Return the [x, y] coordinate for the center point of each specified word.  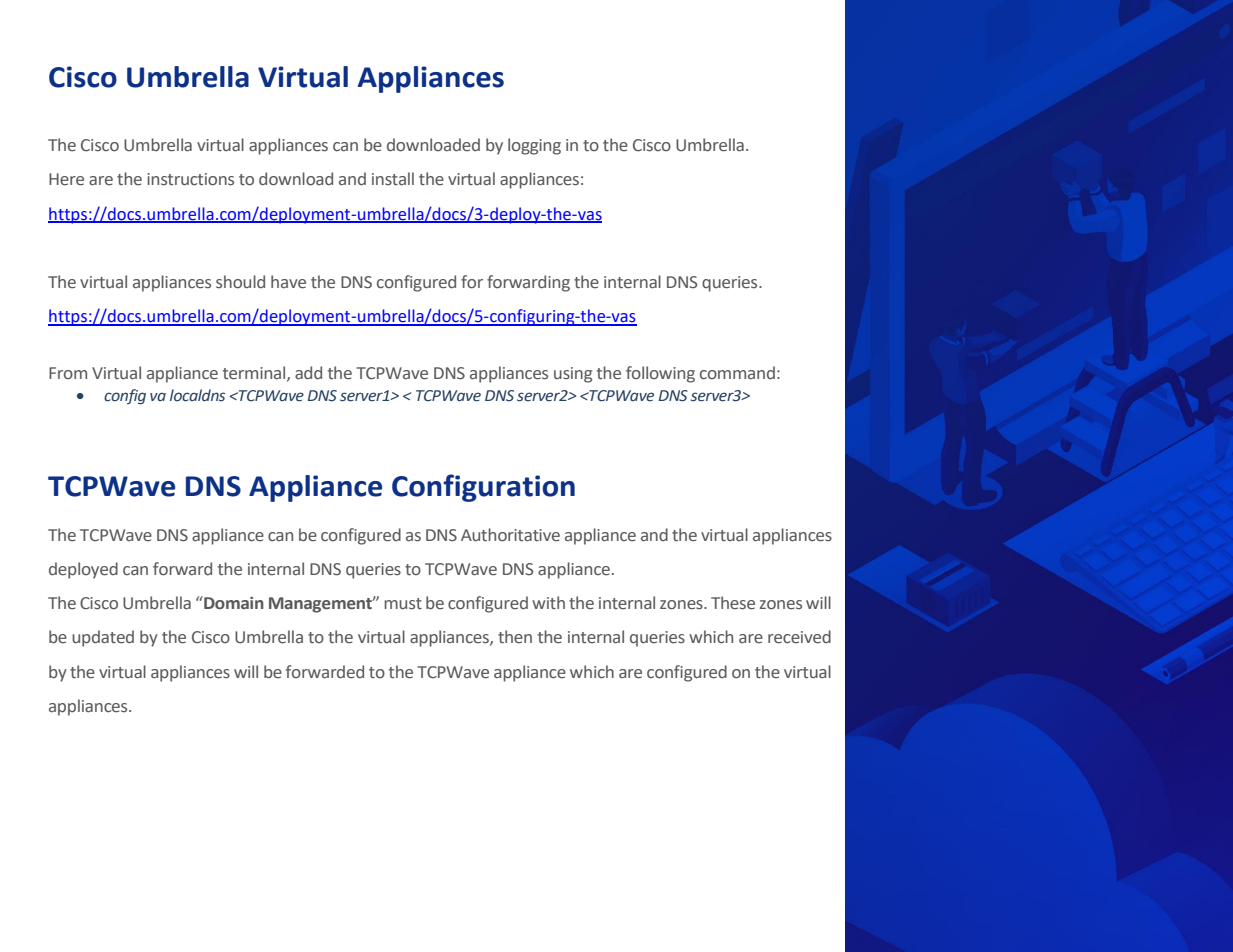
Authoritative [510, 535]
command [737, 373]
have [288, 282]
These [733, 603]
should [240, 282]
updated [103, 638]
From [68, 373]
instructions [190, 179]
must [403, 604]
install [393, 179]
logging [534, 146]
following [660, 374]
